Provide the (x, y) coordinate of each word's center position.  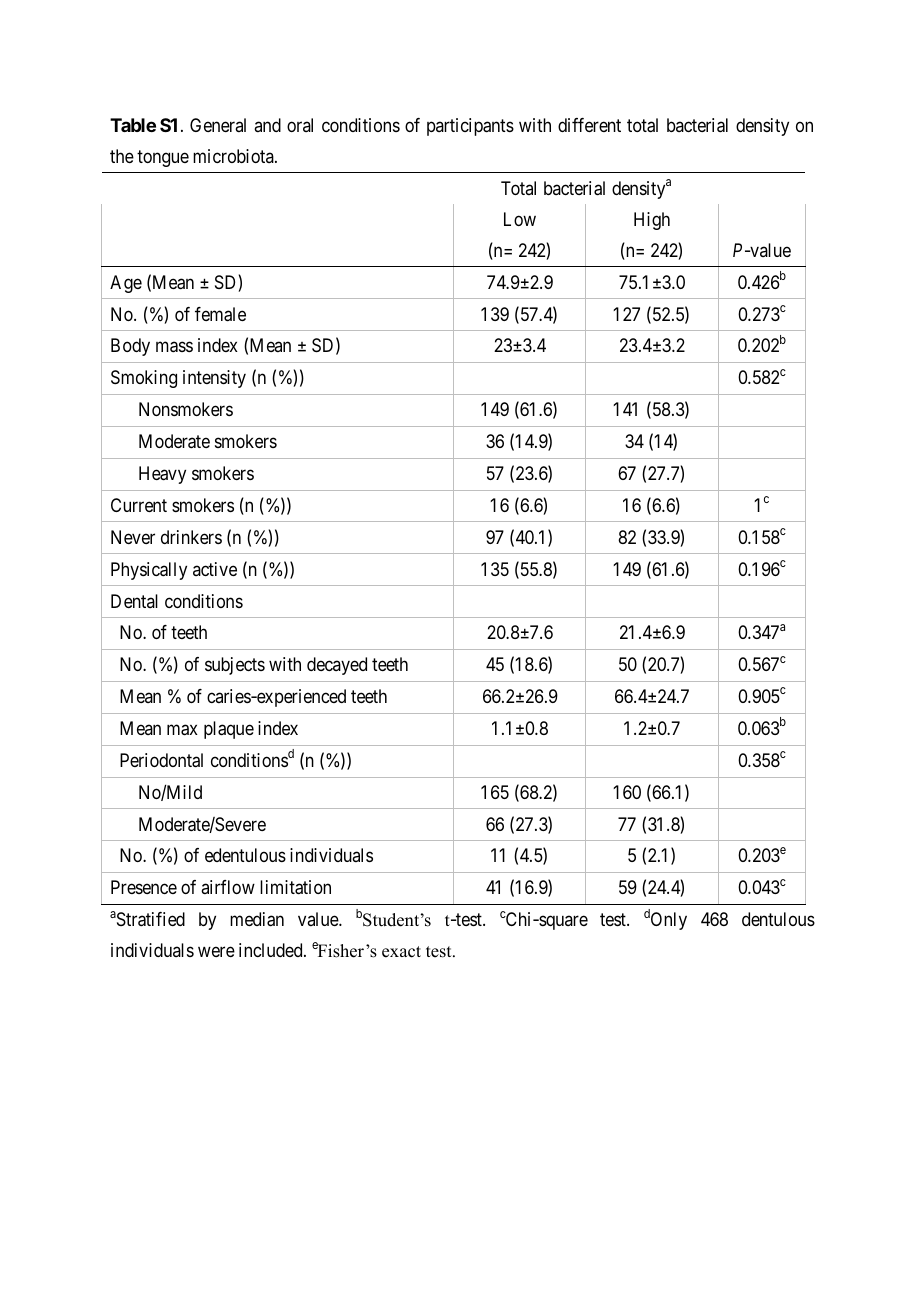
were (216, 952)
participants (470, 127)
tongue (163, 158)
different (589, 125)
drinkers (191, 537)
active (215, 569)
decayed (337, 666)
